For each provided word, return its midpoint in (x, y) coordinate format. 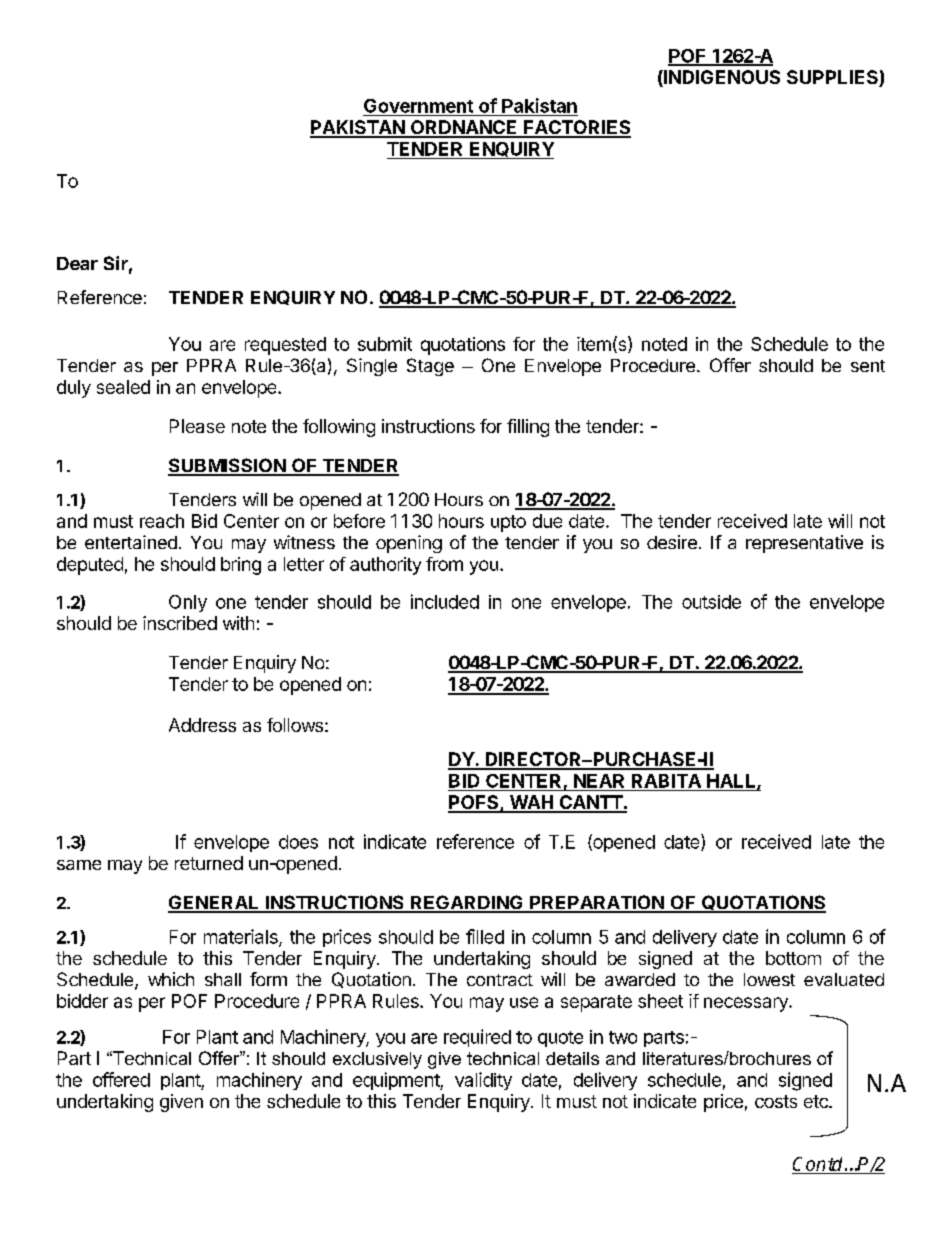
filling (528, 428)
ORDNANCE (464, 128)
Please (197, 426)
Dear (77, 263)
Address (202, 725)
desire (672, 542)
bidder (82, 1001)
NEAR (599, 781)
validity (483, 1081)
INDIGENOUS (721, 78)
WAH (531, 803)
